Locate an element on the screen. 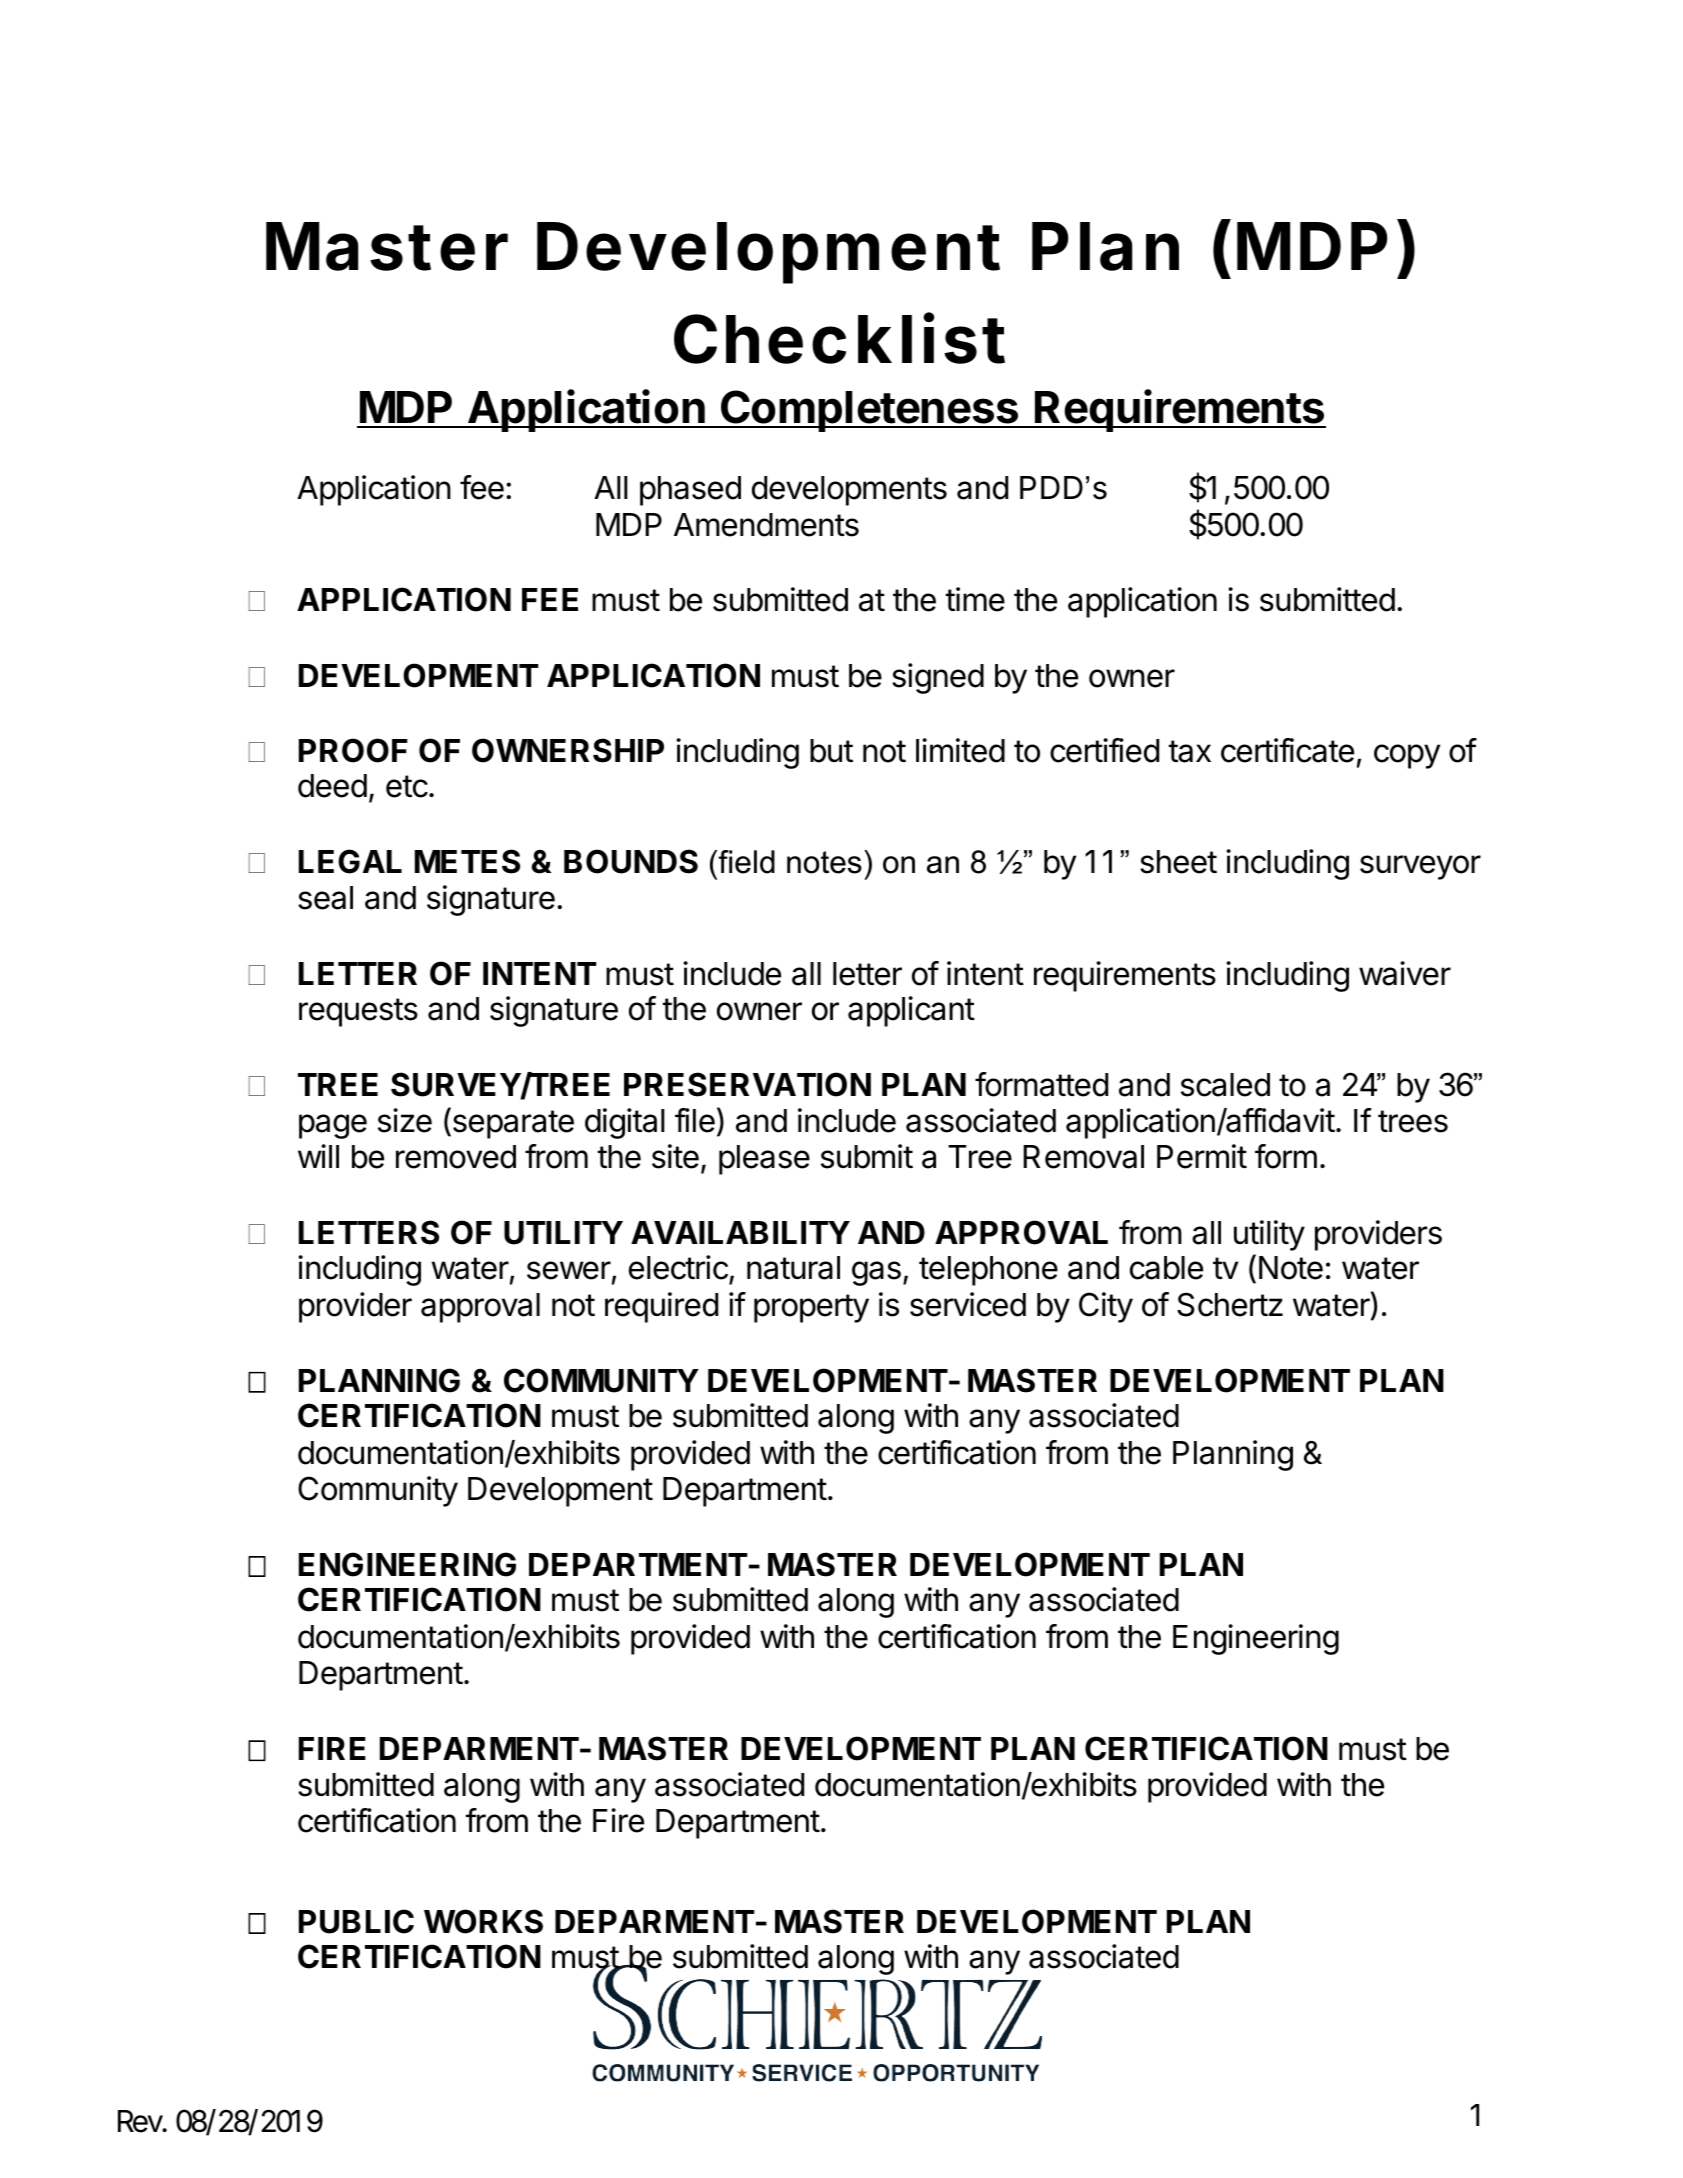 The image size is (1683, 2178). City is located at coordinates (1106, 1307).
